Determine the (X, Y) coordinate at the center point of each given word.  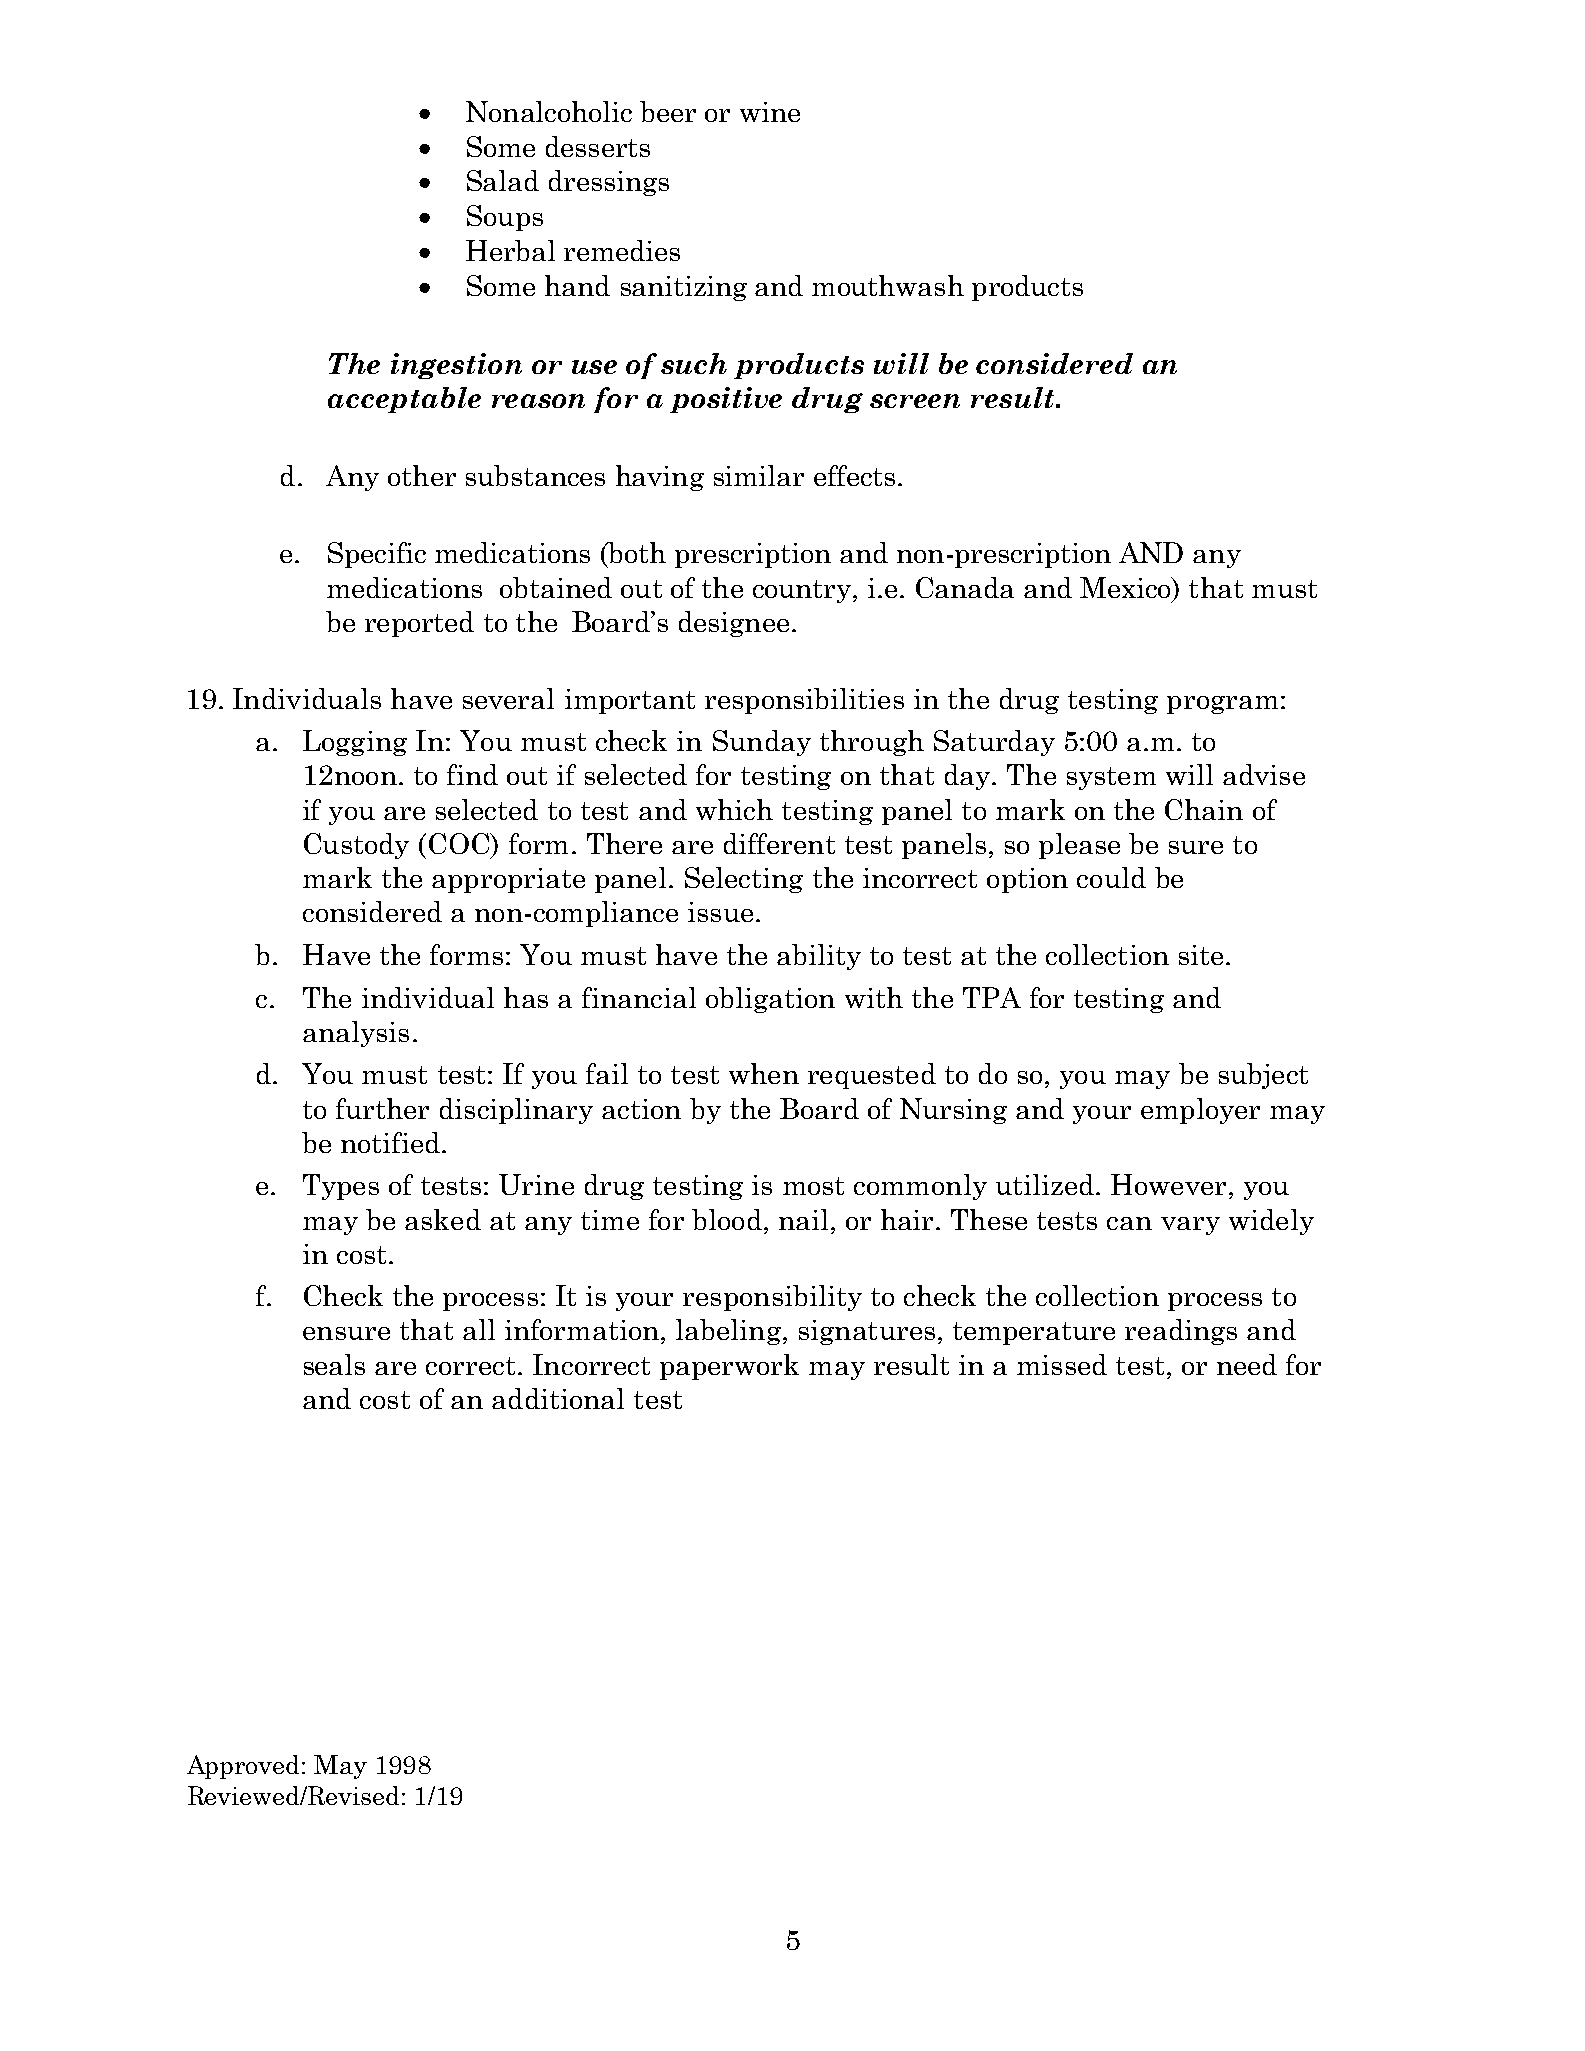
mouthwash (888, 285)
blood (727, 1219)
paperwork (729, 1367)
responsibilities (804, 701)
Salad (503, 180)
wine (770, 112)
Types (341, 1187)
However (1168, 1184)
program (1222, 705)
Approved (243, 1767)
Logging (355, 743)
